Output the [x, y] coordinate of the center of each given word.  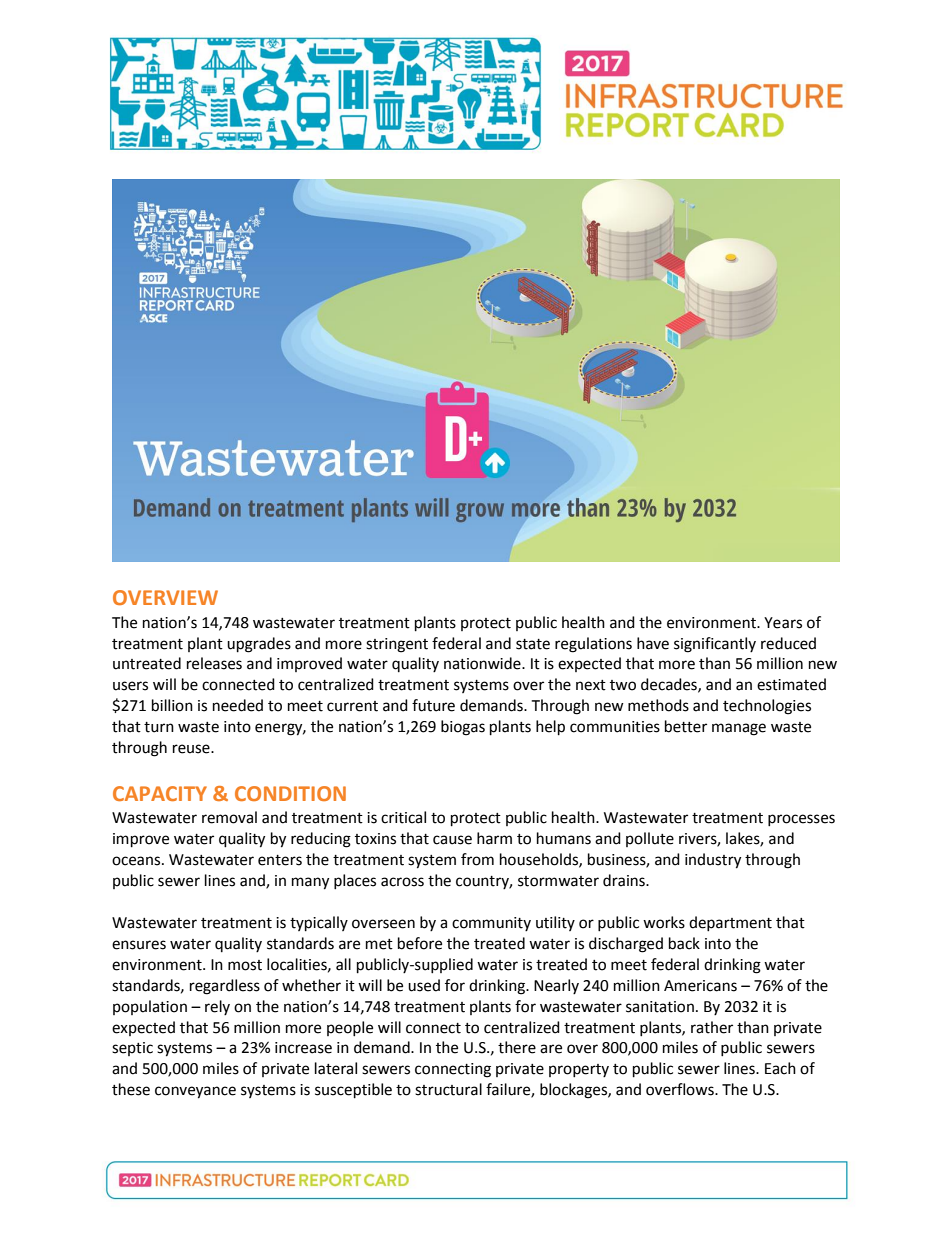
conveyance [195, 1092]
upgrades [259, 645]
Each [780, 1068]
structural [448, 1089]
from [477, 859]
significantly [715, 645]
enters [280, 860]
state [533, 644]
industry [713, 861]
